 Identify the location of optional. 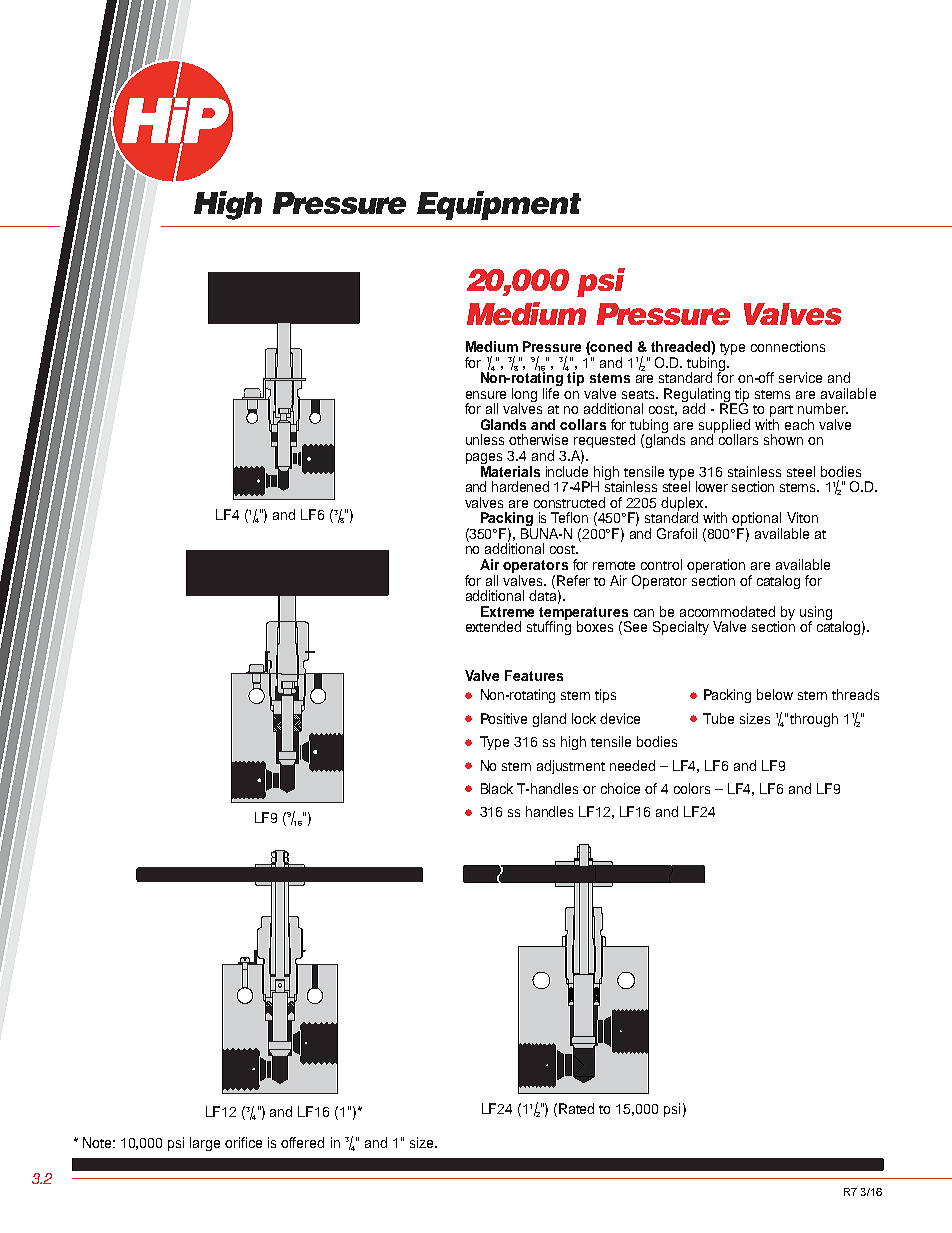
(757, 520).
